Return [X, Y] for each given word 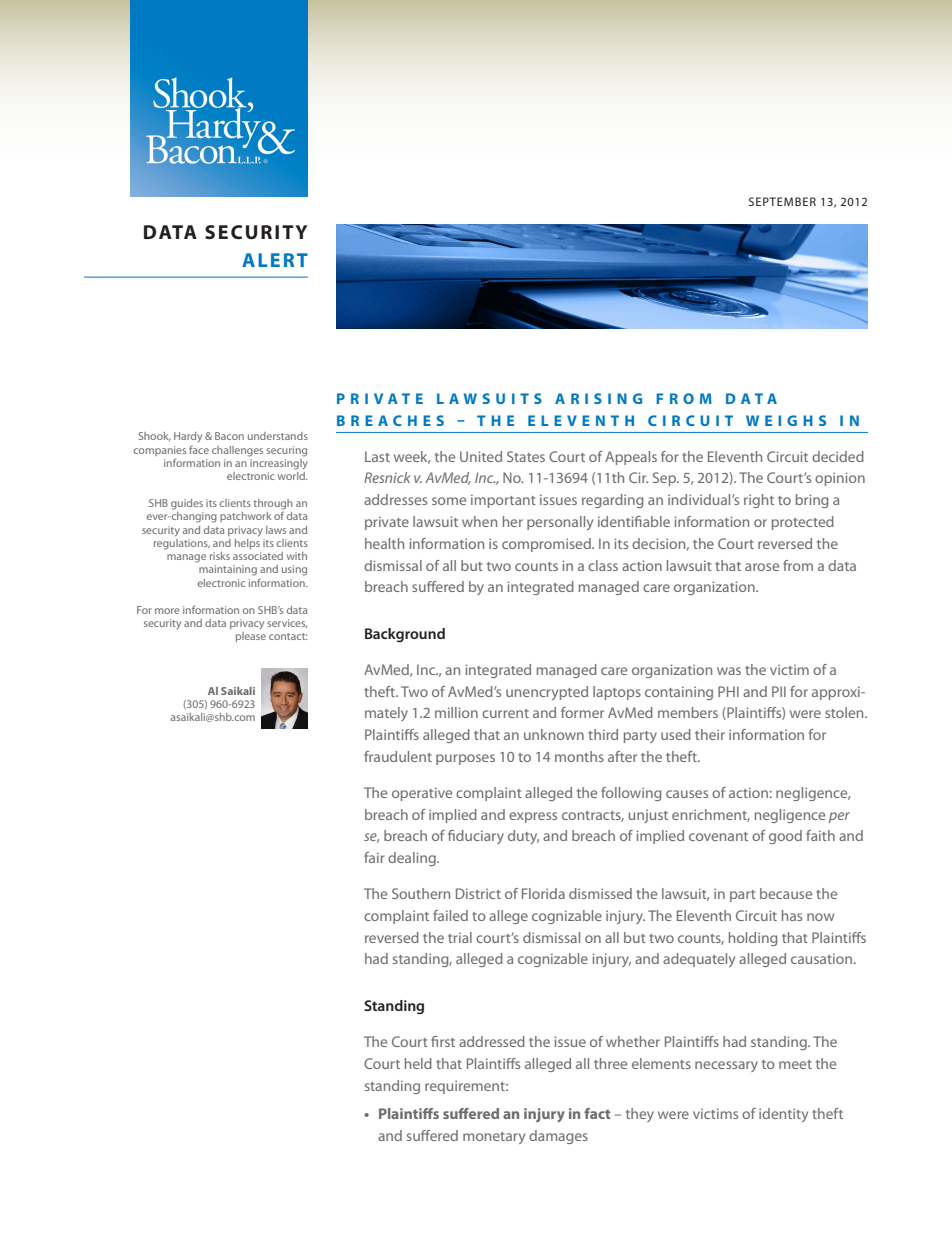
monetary [494, 1138]
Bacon [229, 436]
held [418, 1063]
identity [783, 1115]
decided [838, 456]
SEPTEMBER [782, 201]
